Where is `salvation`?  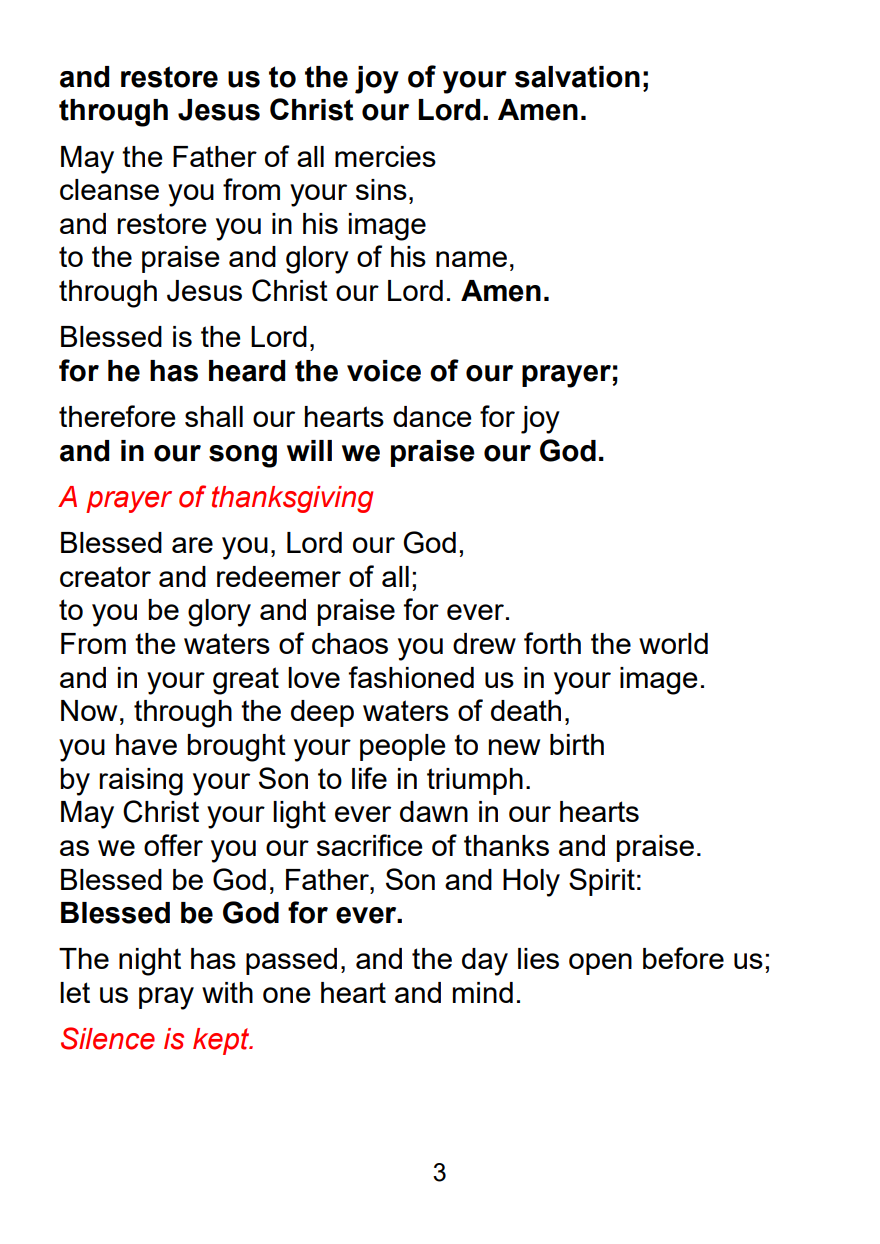
salvation is located at coordinates (577, 77).
